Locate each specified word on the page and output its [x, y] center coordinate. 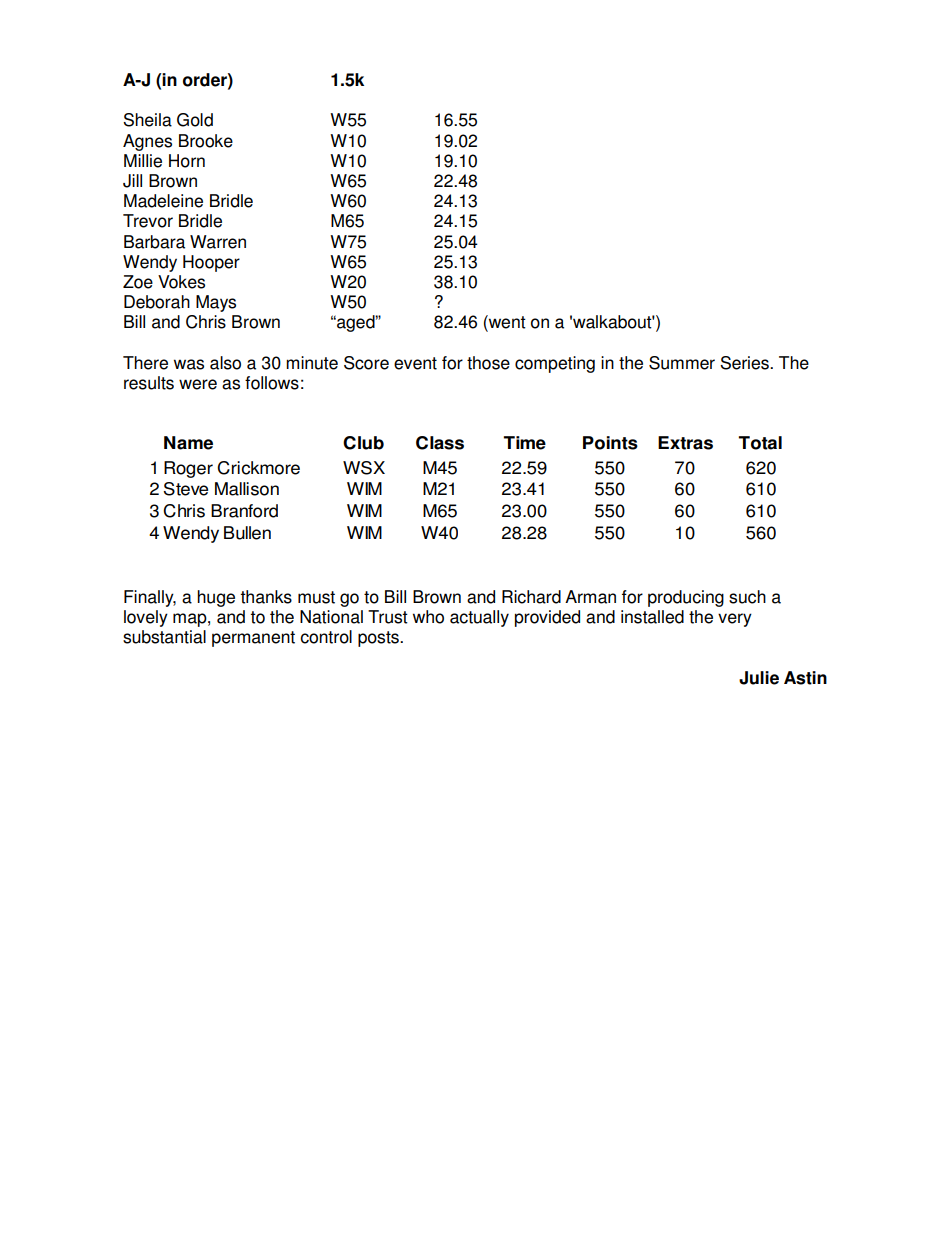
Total [760, 443]
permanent [253, 639]
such [747, 597]
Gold [195, 120]
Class [440, 443]
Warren [218, 242]
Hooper [211, 263]
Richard [531, 597]
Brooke [206, 141]
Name [188, 443]
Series [745, 363]
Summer [682, 363]
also [225, 363]
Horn [187, 161]
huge [216, 598]
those [488, 363]
